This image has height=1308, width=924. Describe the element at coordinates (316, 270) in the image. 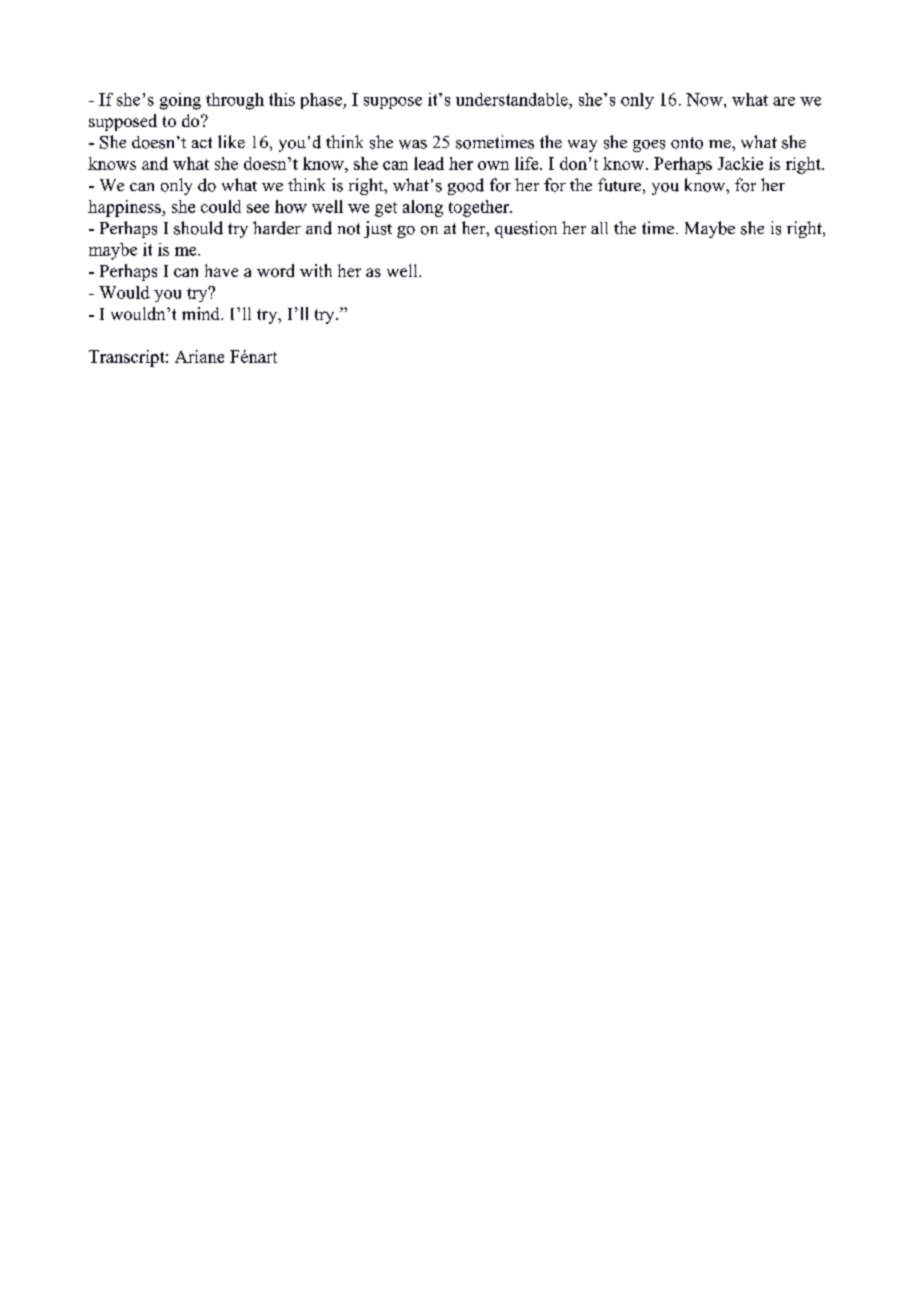

I see `with` at that location.
